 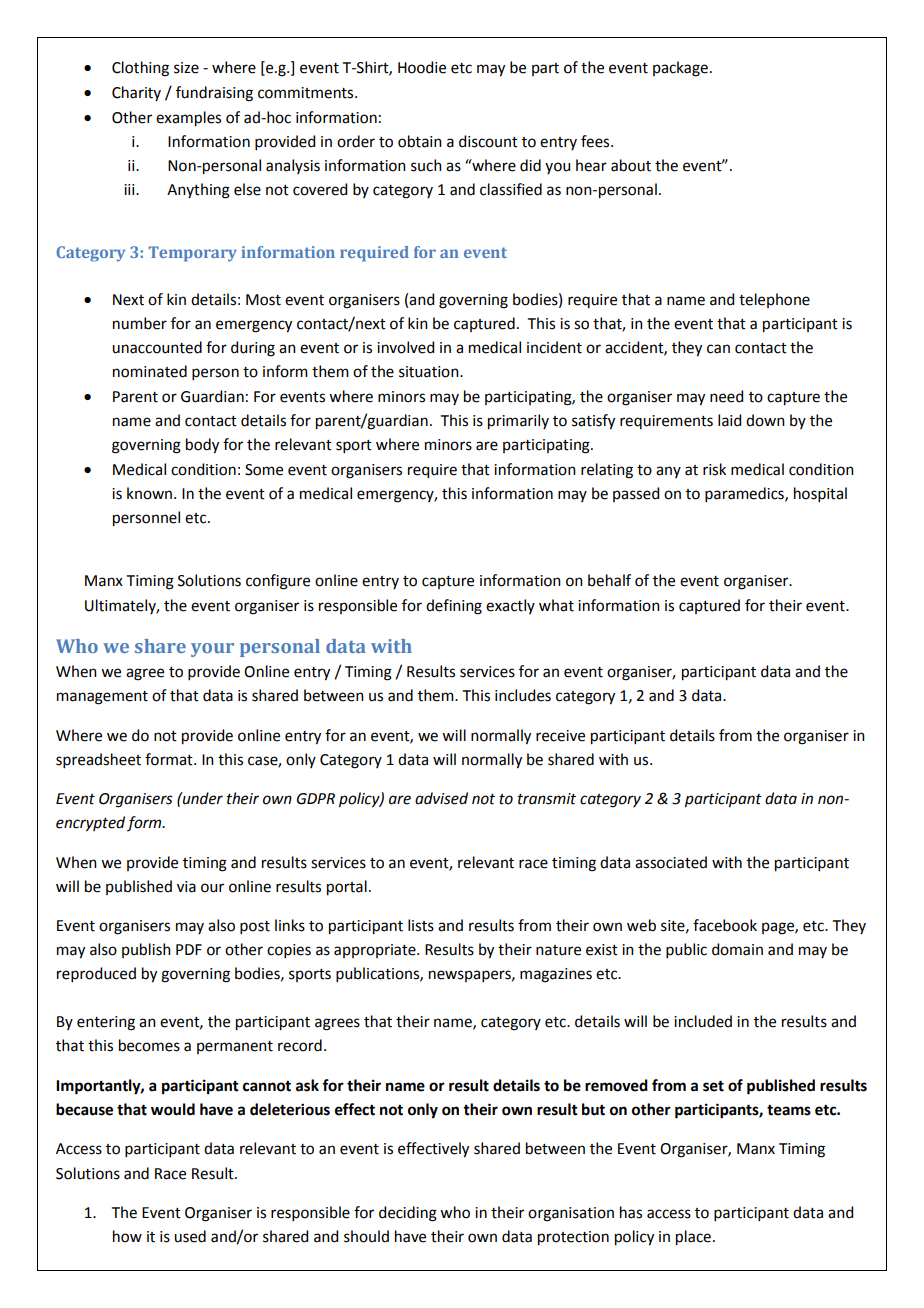 What do you see at coordinates (725, 925) in the document?
I see `facebook` at bounding box center [725, 925].
